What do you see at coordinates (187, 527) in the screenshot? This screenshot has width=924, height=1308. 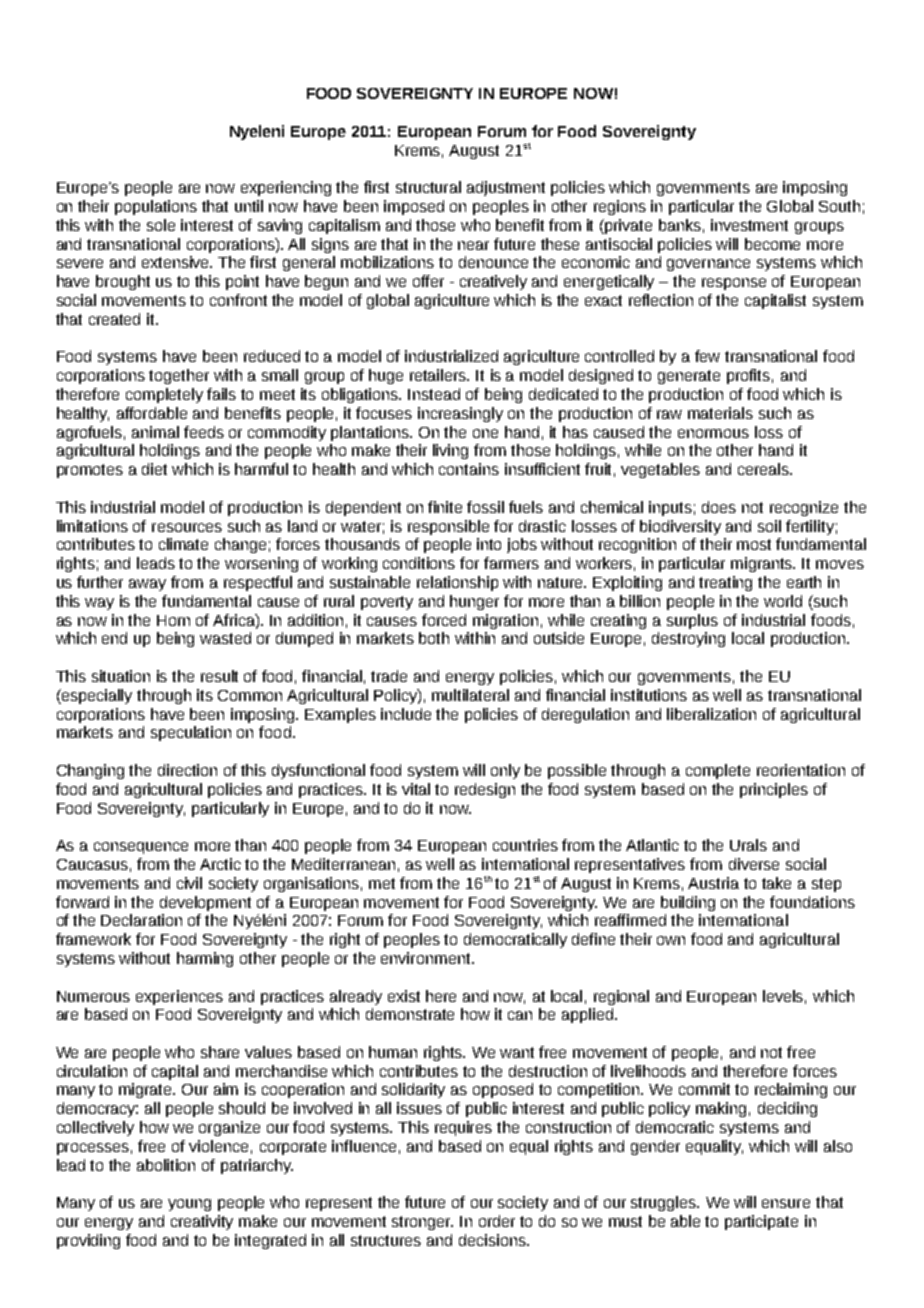 I see `resources` at bounding box center [187, 527].
